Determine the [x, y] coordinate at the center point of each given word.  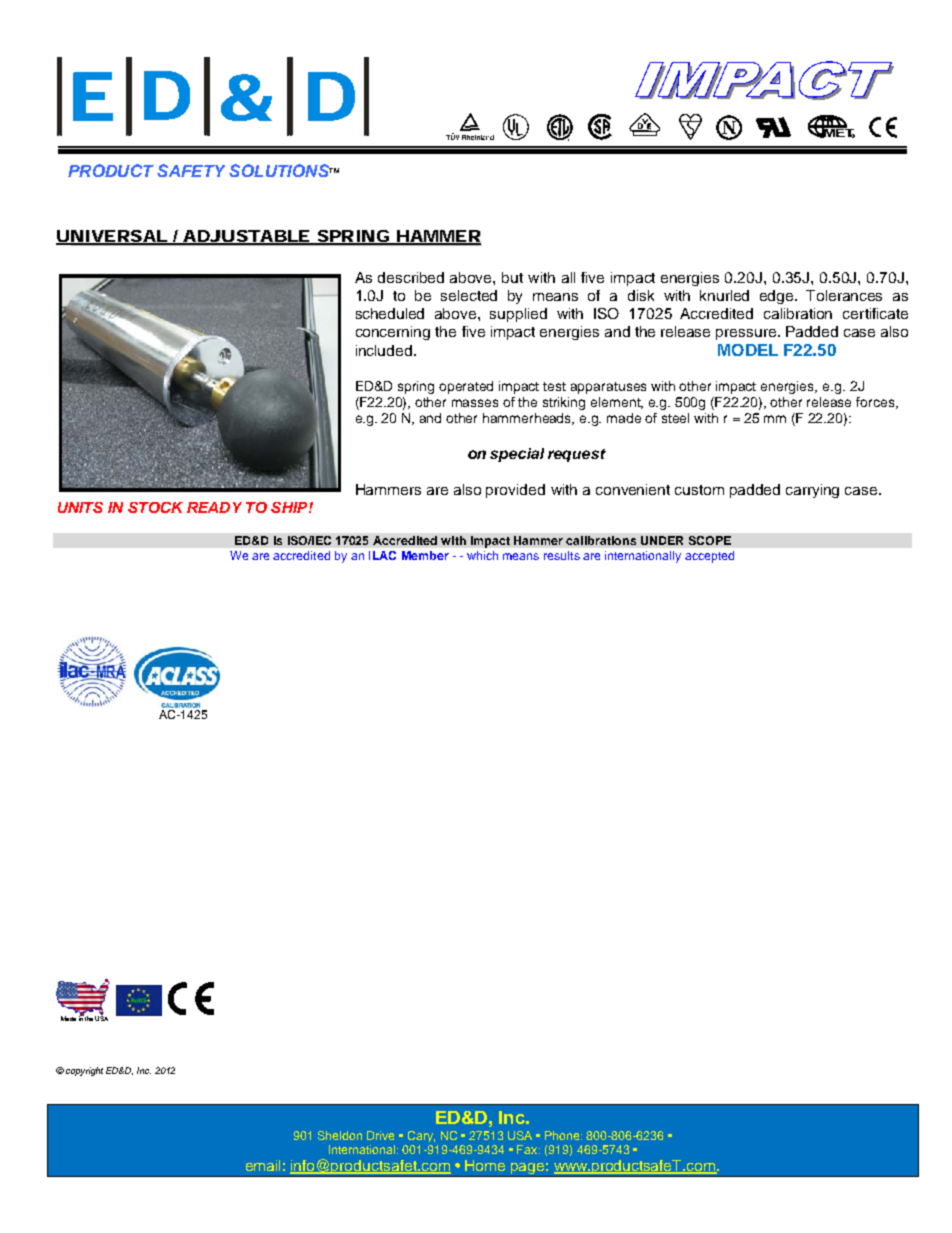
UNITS [80, 507]
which [482, 555]
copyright [84, 1071]
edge [778, 297]
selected [469, 295]
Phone [563, 1135]
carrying [812, 491]
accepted [709, 557]
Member [425, 555]
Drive [380, 1135]
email [263, 1165]
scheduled [390, 313]
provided [515, 491]
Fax [528, 1149]
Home [485, 1165]
